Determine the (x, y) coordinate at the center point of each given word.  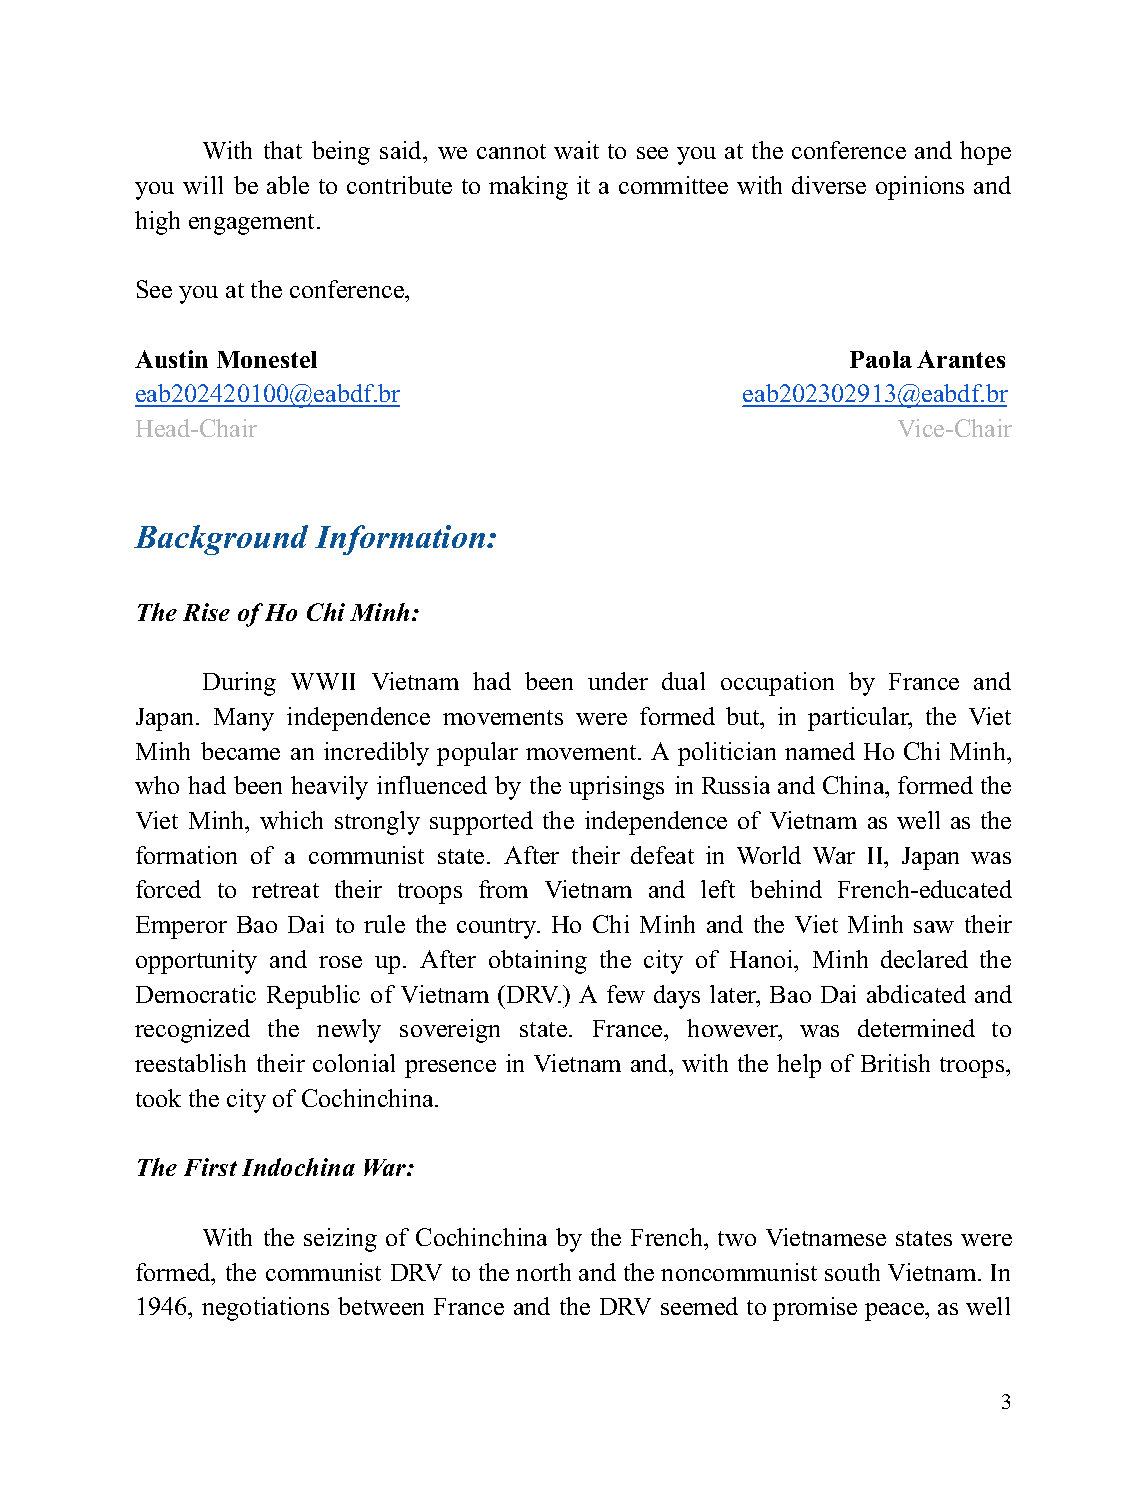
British (895, 1063)
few (626, 994)
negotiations (265, 1309)
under (618, 681)
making (528, 188)
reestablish (190, 1063)
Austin (171, 359)
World (769, 855)
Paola (881, 359)
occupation (777, 684)
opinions (920, 188)
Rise (206, 612)
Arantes (961, 359)
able (288, 185)
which (291, 820)
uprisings (616, 788)
